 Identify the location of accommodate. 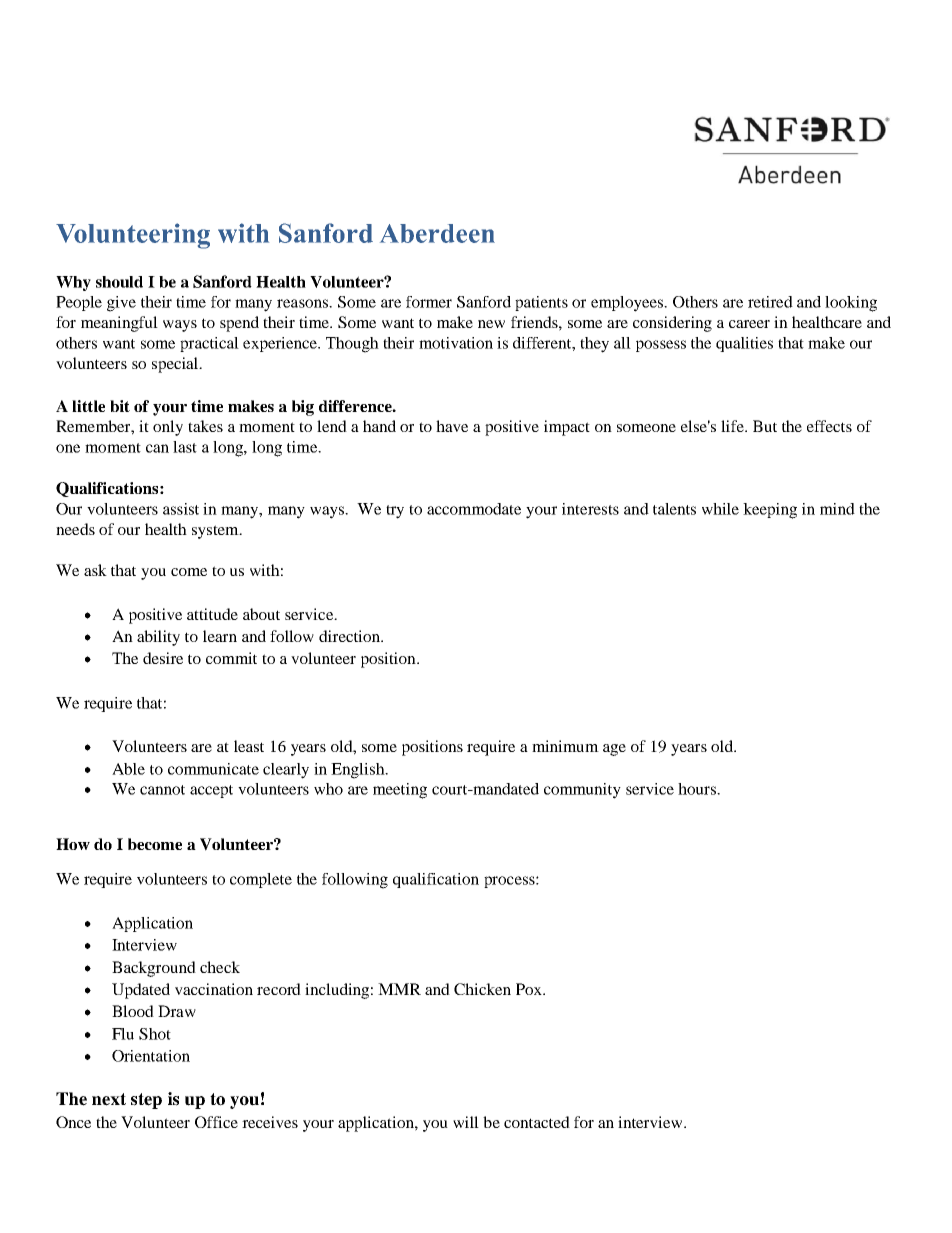
(474, 509).
